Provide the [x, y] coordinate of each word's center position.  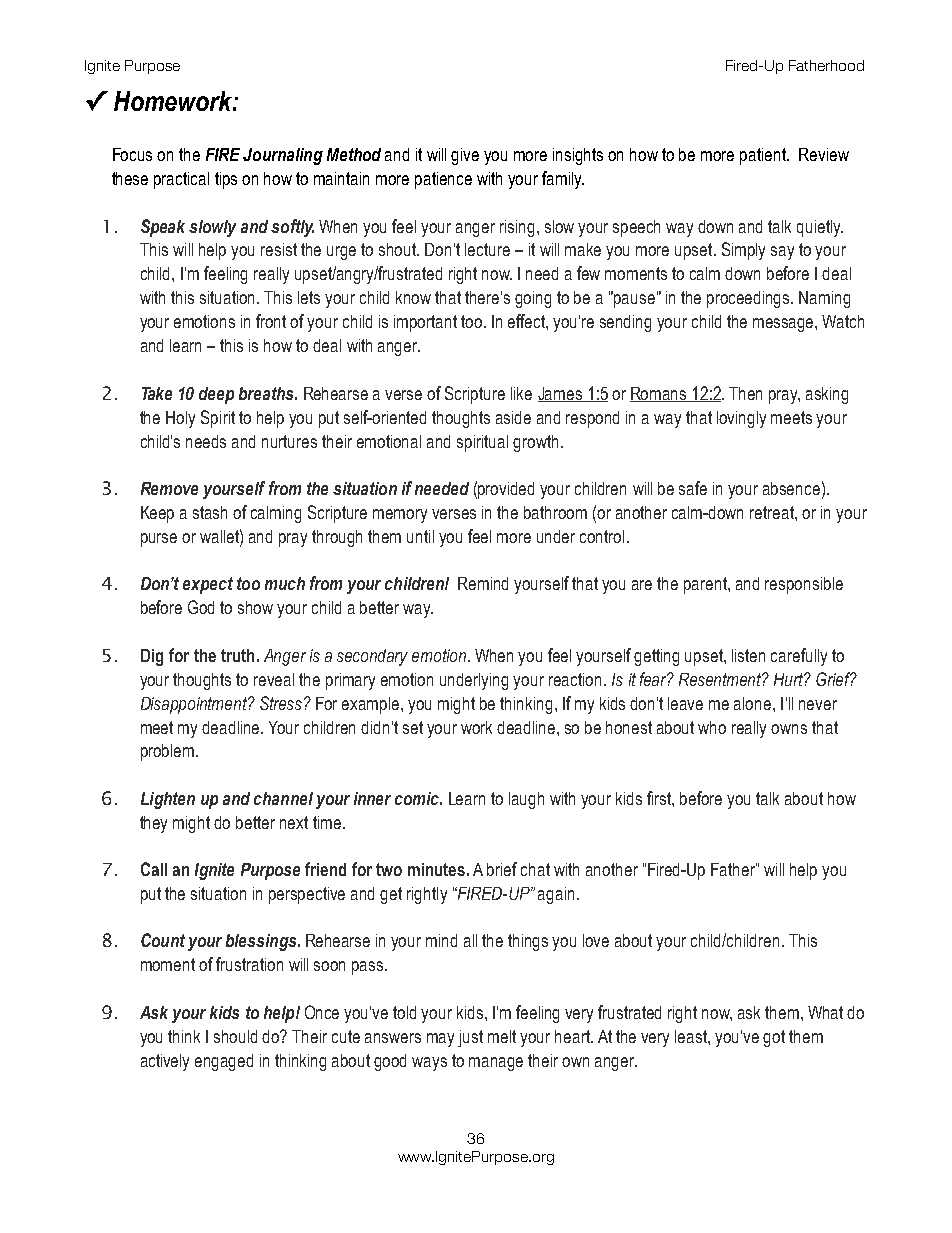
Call [154, 869]
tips [226, 180]
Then [745, 393]
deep [216, 395]
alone [754, 703]
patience [443, 180]
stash [210, 512]
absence [791, 488]
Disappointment [195, 705]
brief [502, 869]
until [420, 536]
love [596, 940]
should [235, 1036]
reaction [575, 679]
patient [764, 156]
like [521, 393]
